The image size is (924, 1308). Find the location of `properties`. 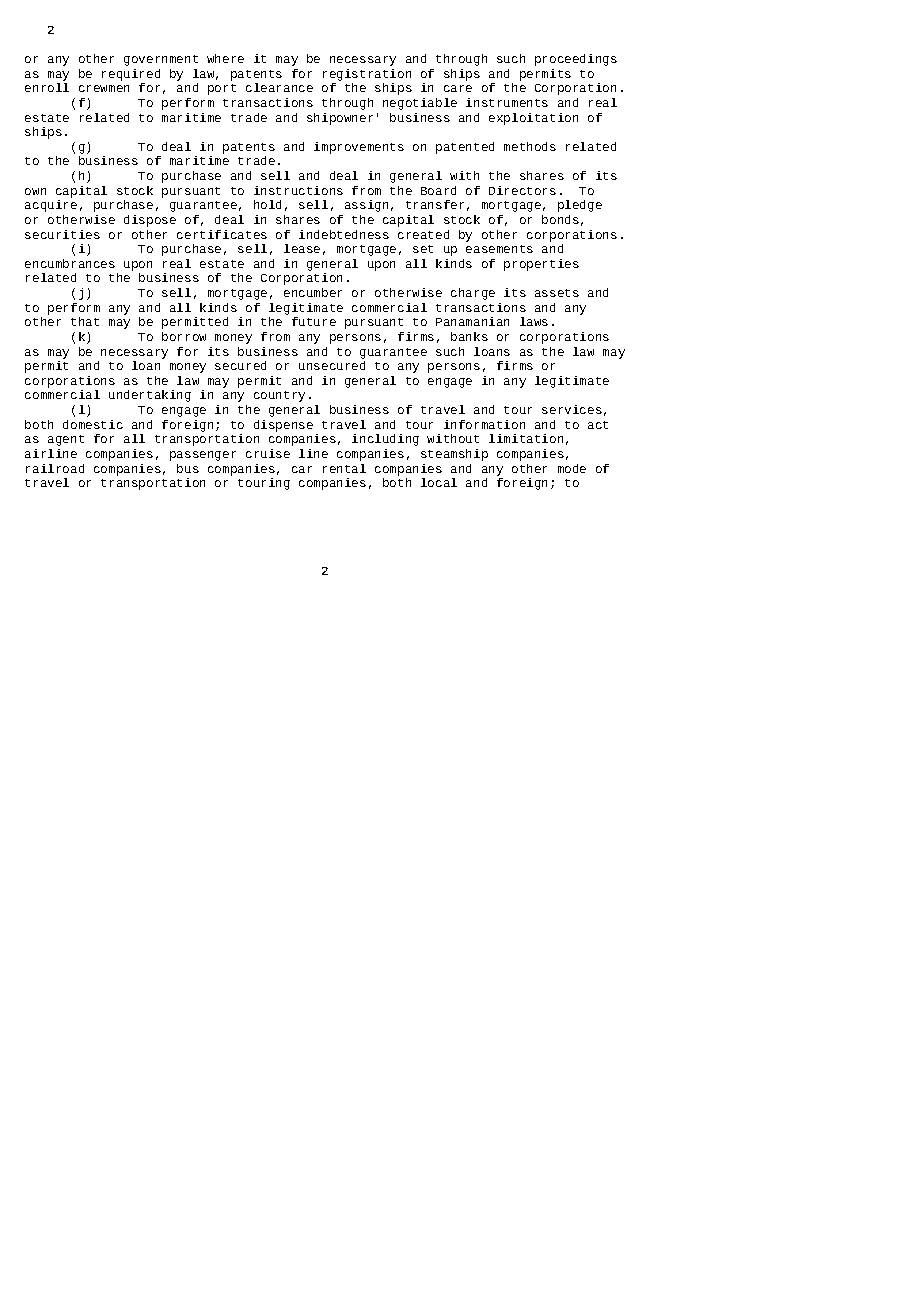

properties is located at coordinates (541, 265).
